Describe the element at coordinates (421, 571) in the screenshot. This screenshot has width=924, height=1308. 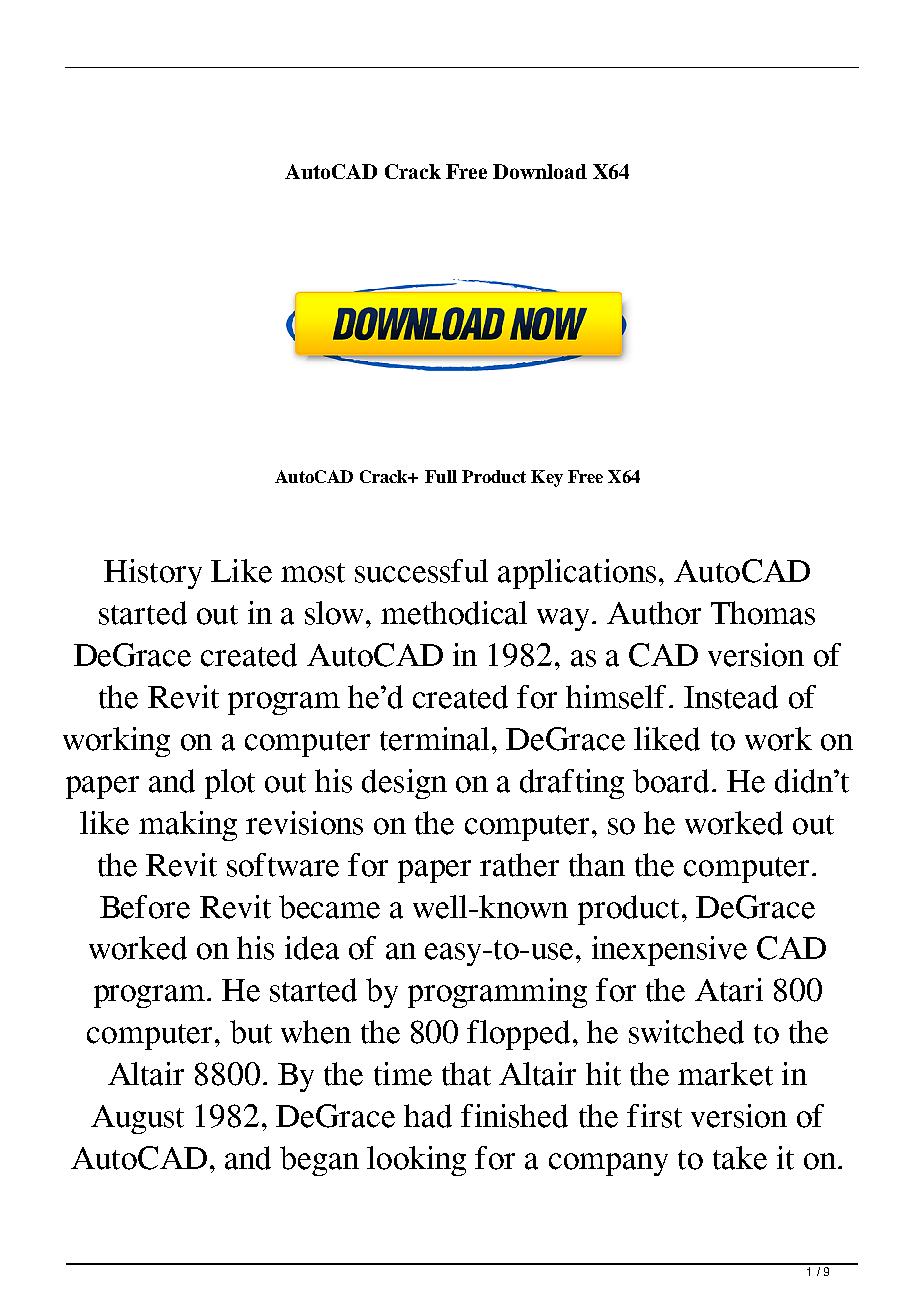
I see `successful` at that location.
